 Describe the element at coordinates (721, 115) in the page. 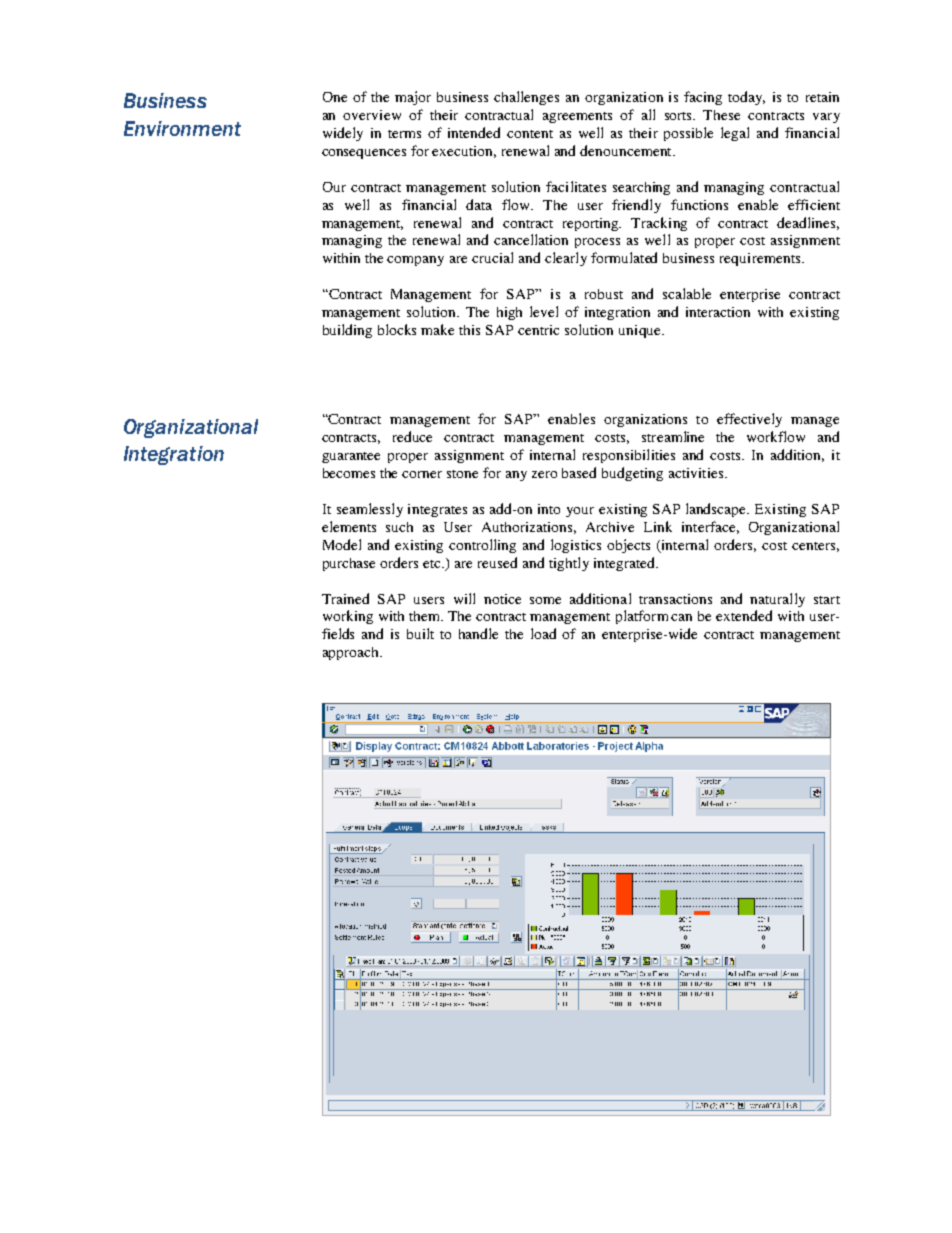

I see `These` at that location.
